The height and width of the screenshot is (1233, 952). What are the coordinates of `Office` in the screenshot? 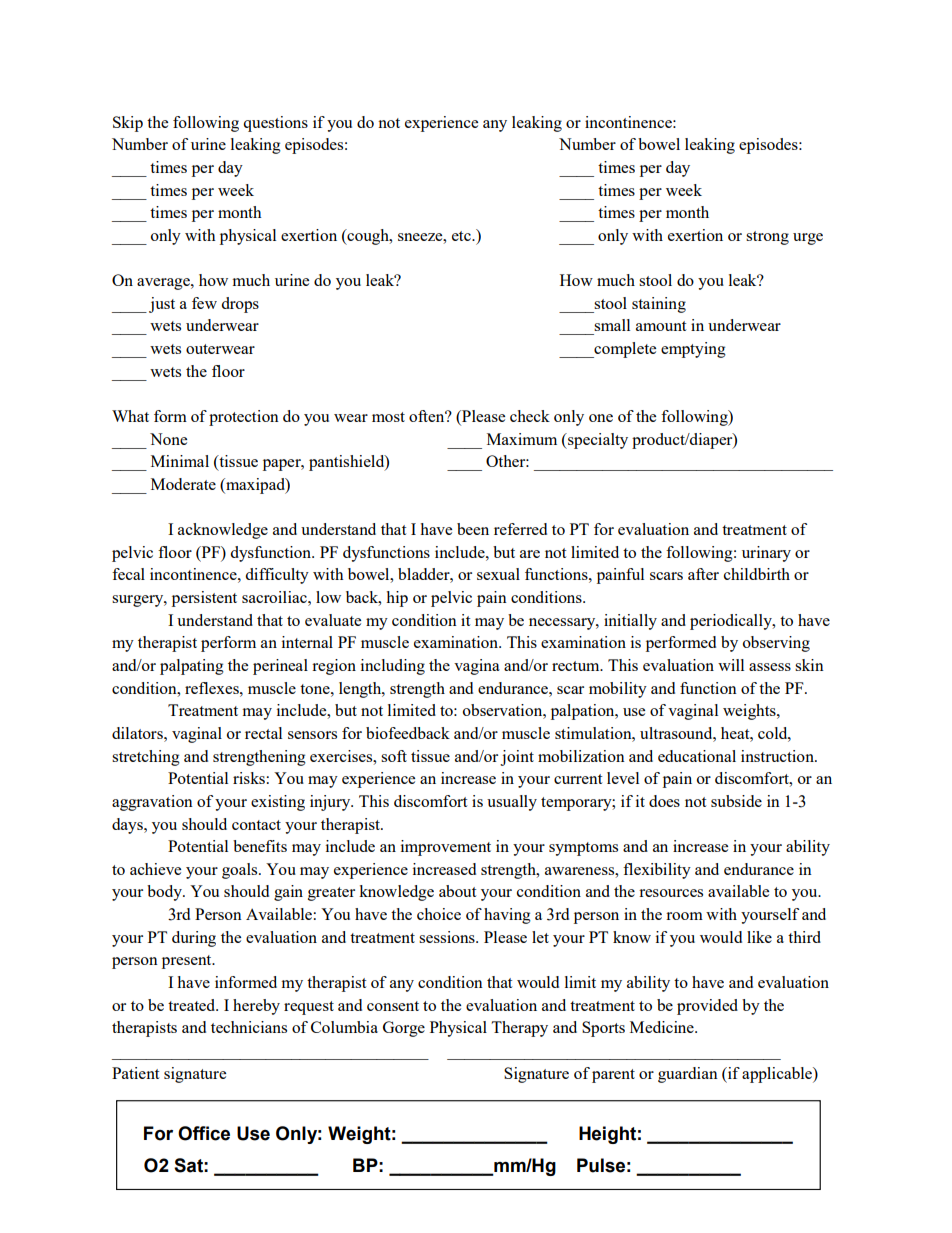 It's located at (204, 1133).
